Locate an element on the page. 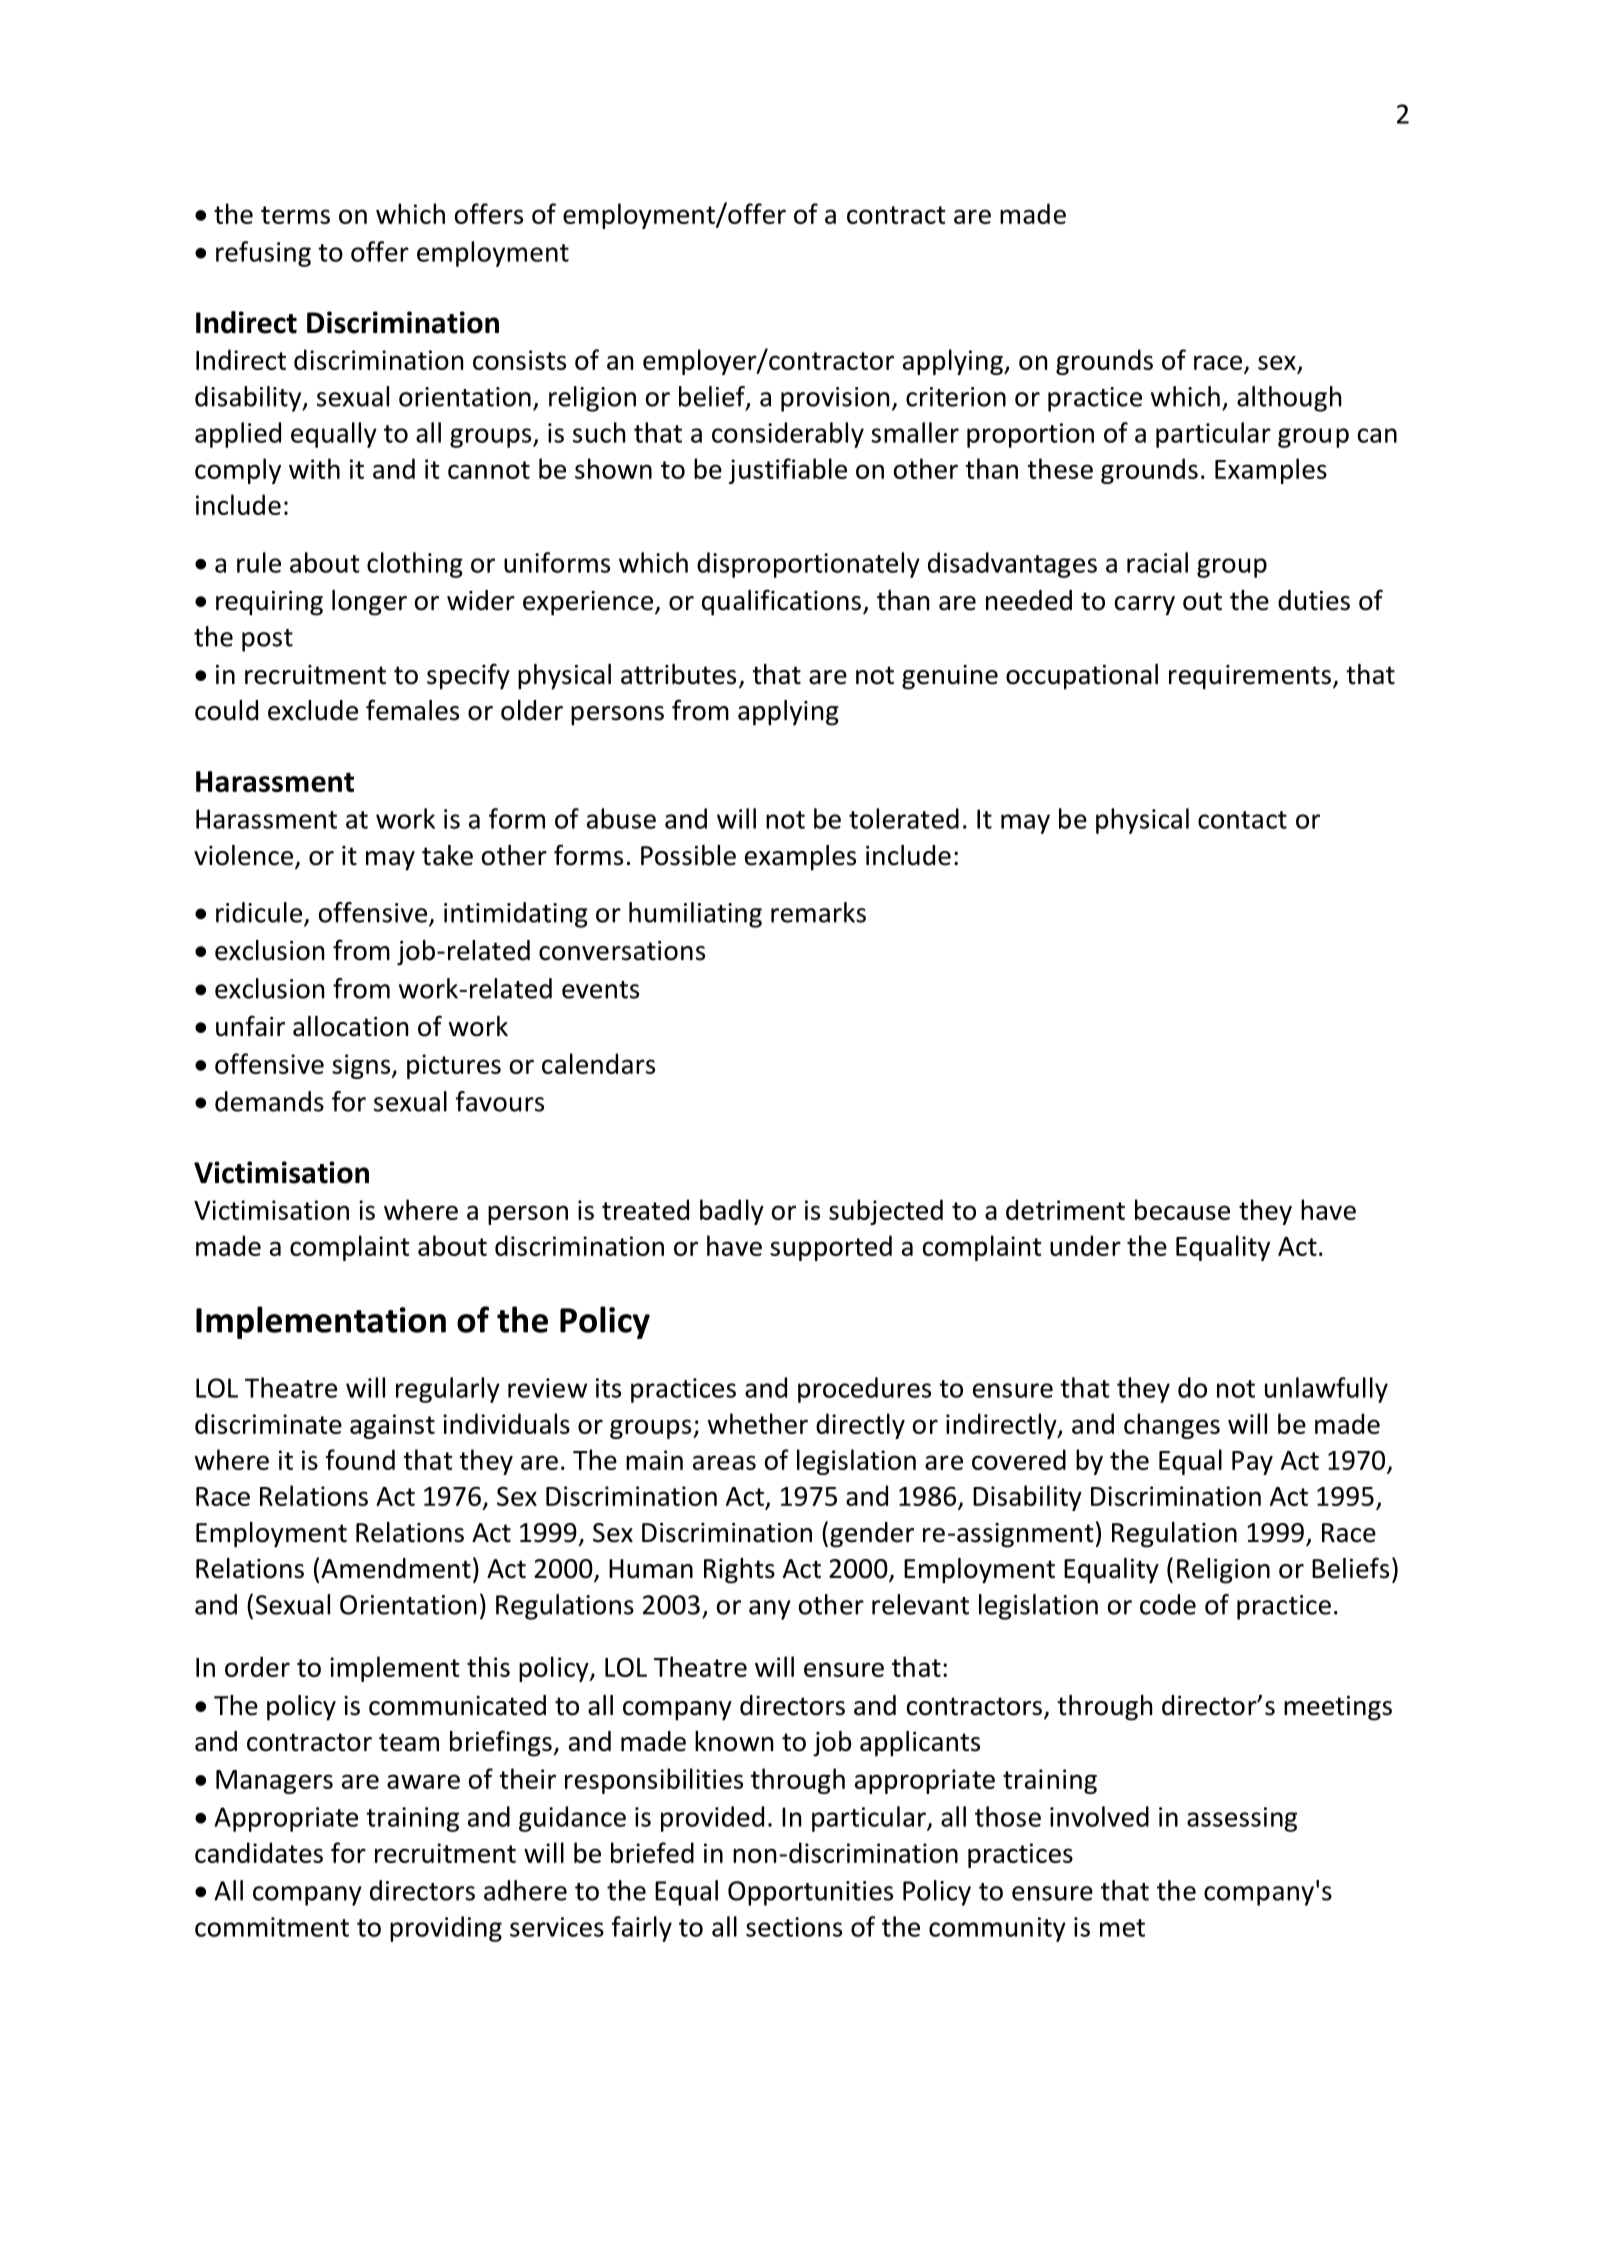 The height and width of the page is (2268, 1604). remarks is located at coordinates (818, 912).
